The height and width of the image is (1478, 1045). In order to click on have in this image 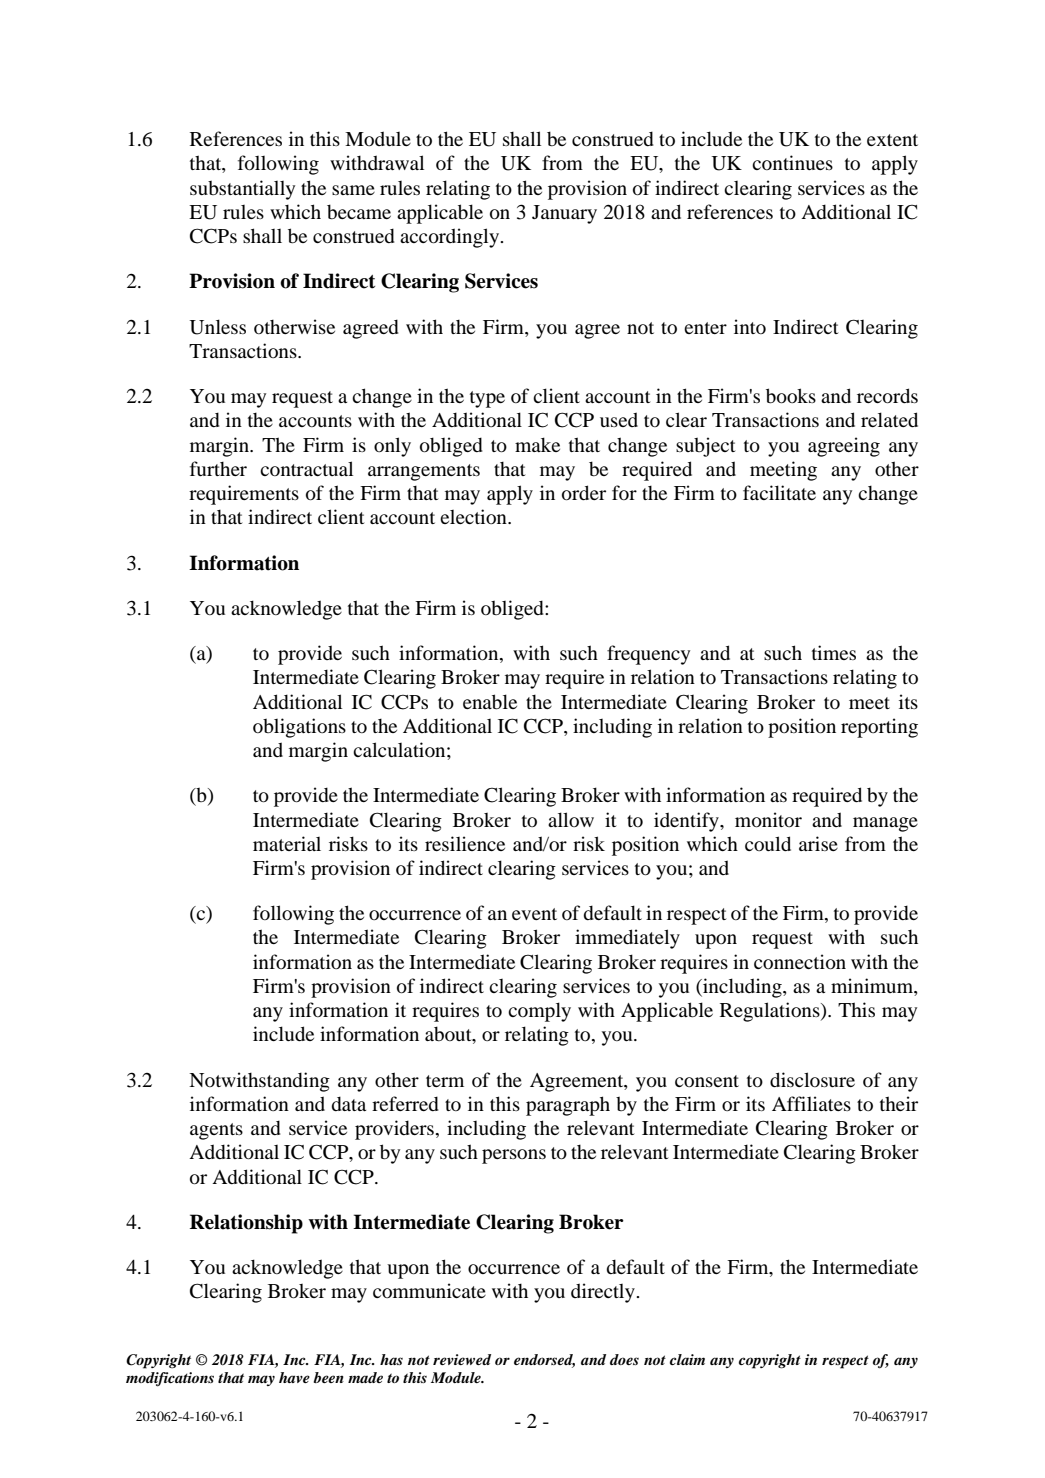, I will do `click(294, 1377)`.
